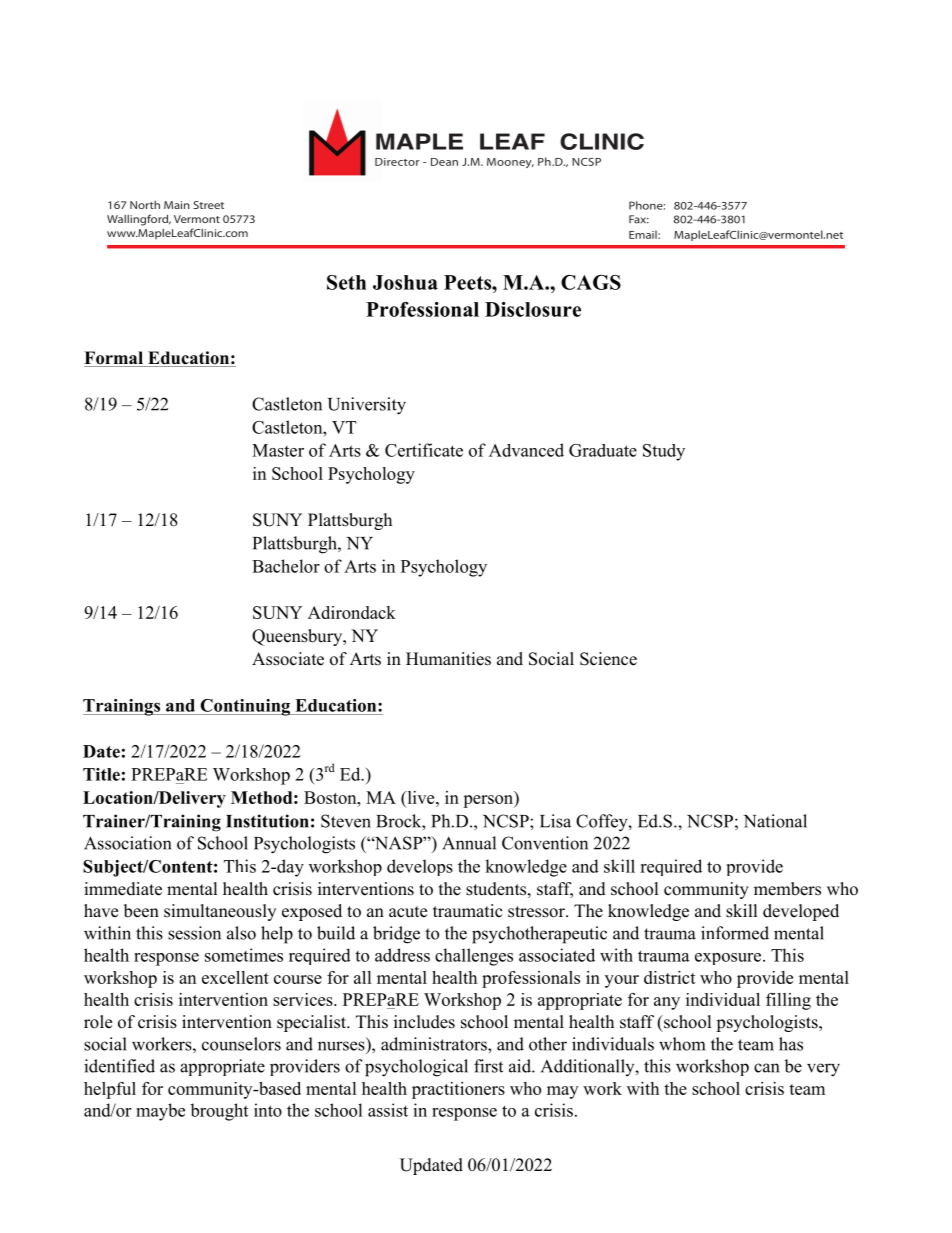 Image resolution: width=952 pixels, height=1233 pixels. I want to click on Study, so click(664, 452).
